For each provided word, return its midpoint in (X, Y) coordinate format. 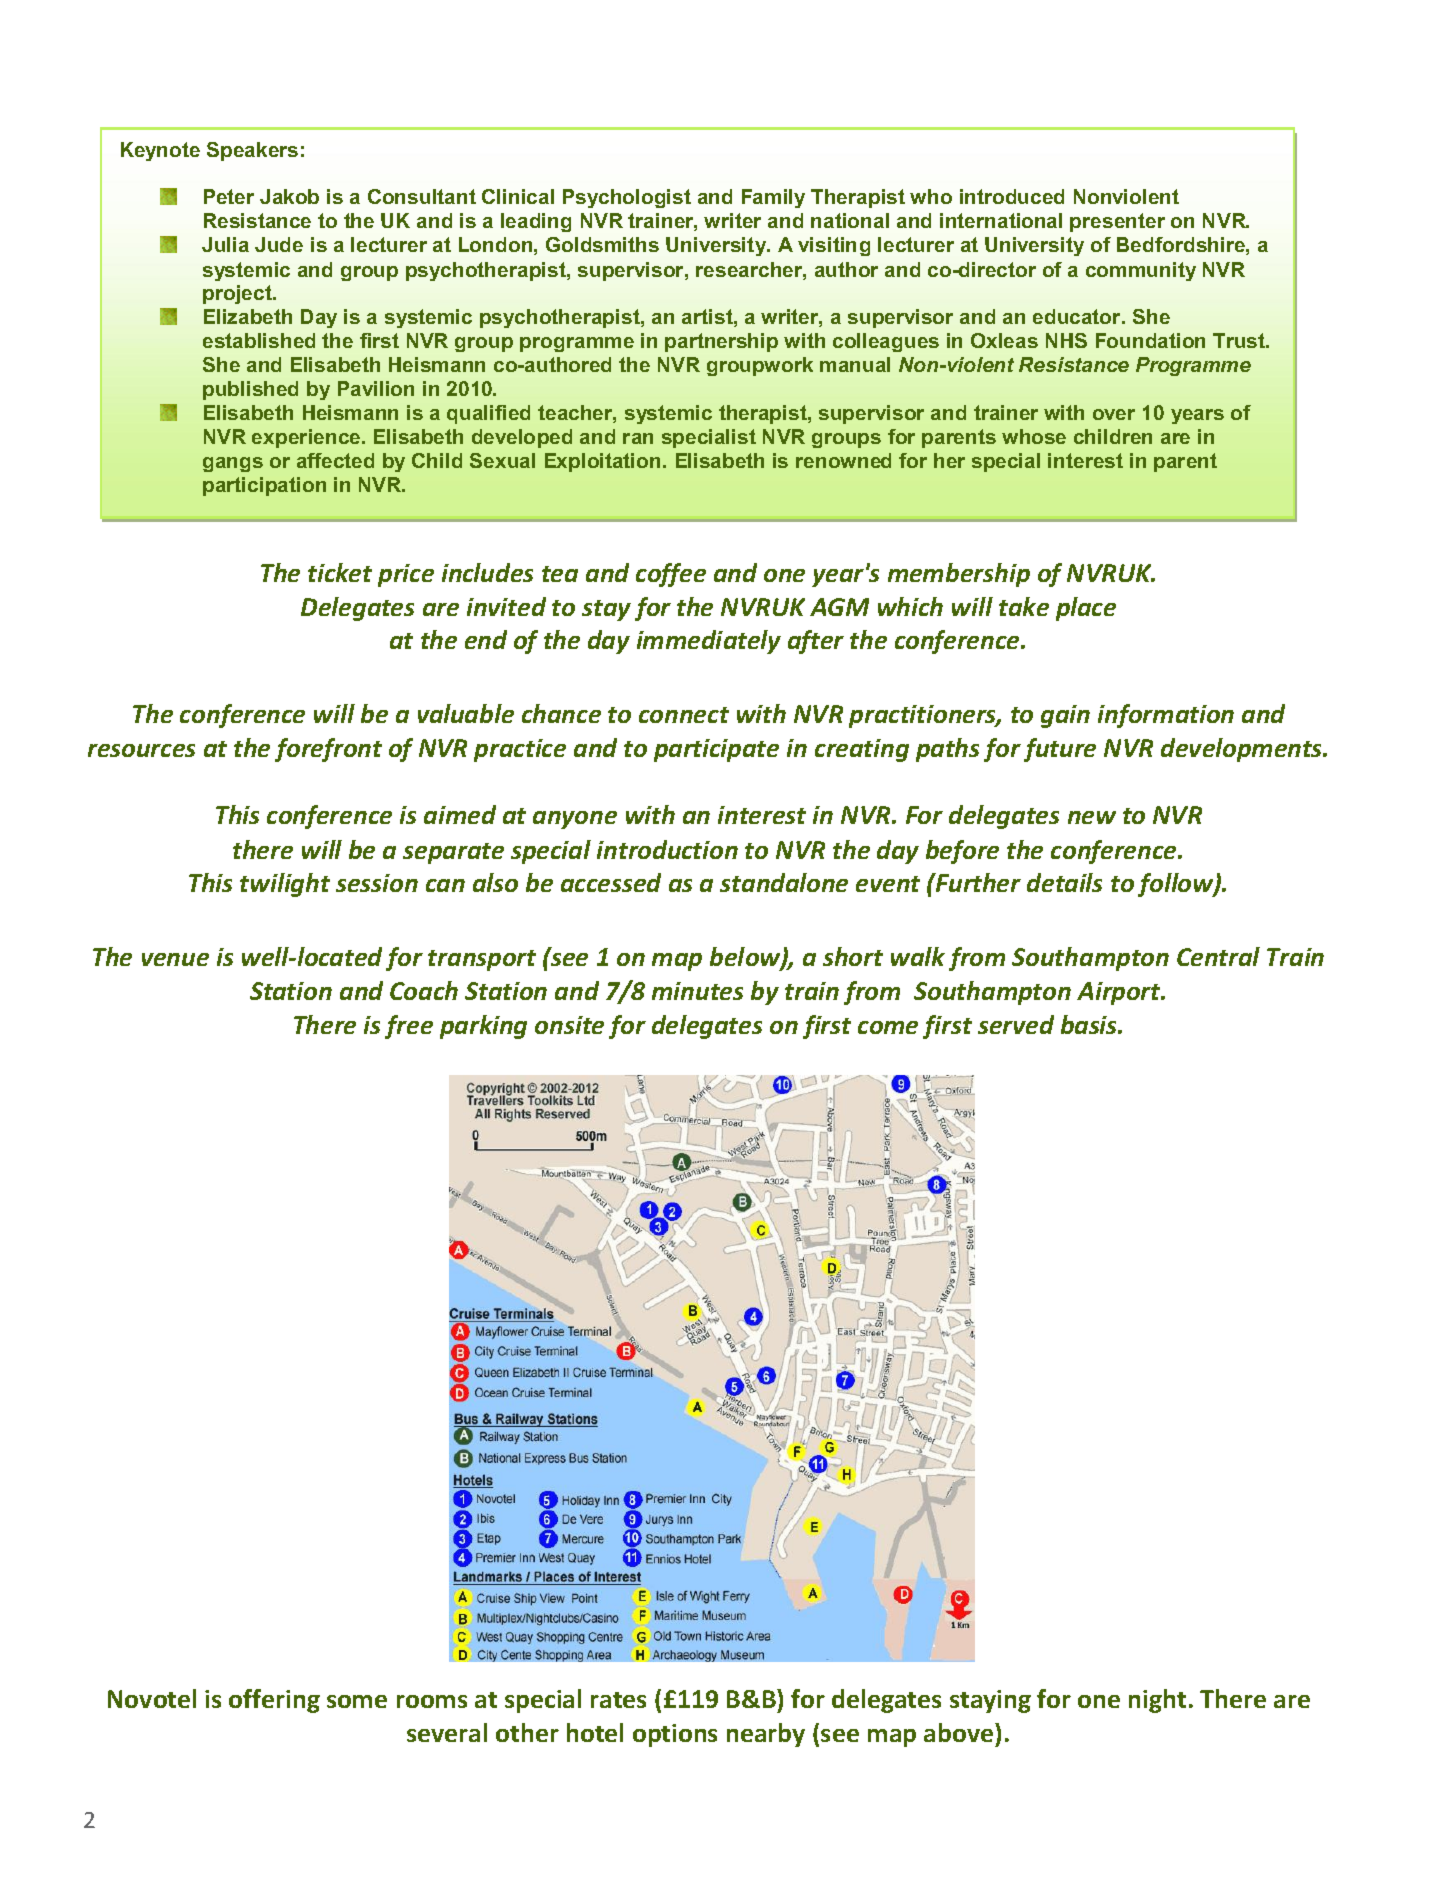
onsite (569, 1025)
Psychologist (627, 198)
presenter (1117, 222)
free (409, 1027)
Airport (1120, 993)
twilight (285, 885)
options (675, 1735)
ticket (340, 572)
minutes (697, 991)
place (1086, 609)
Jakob (289, 196)
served (1016, 1024)
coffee (671, 575)
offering (274, 1701)
